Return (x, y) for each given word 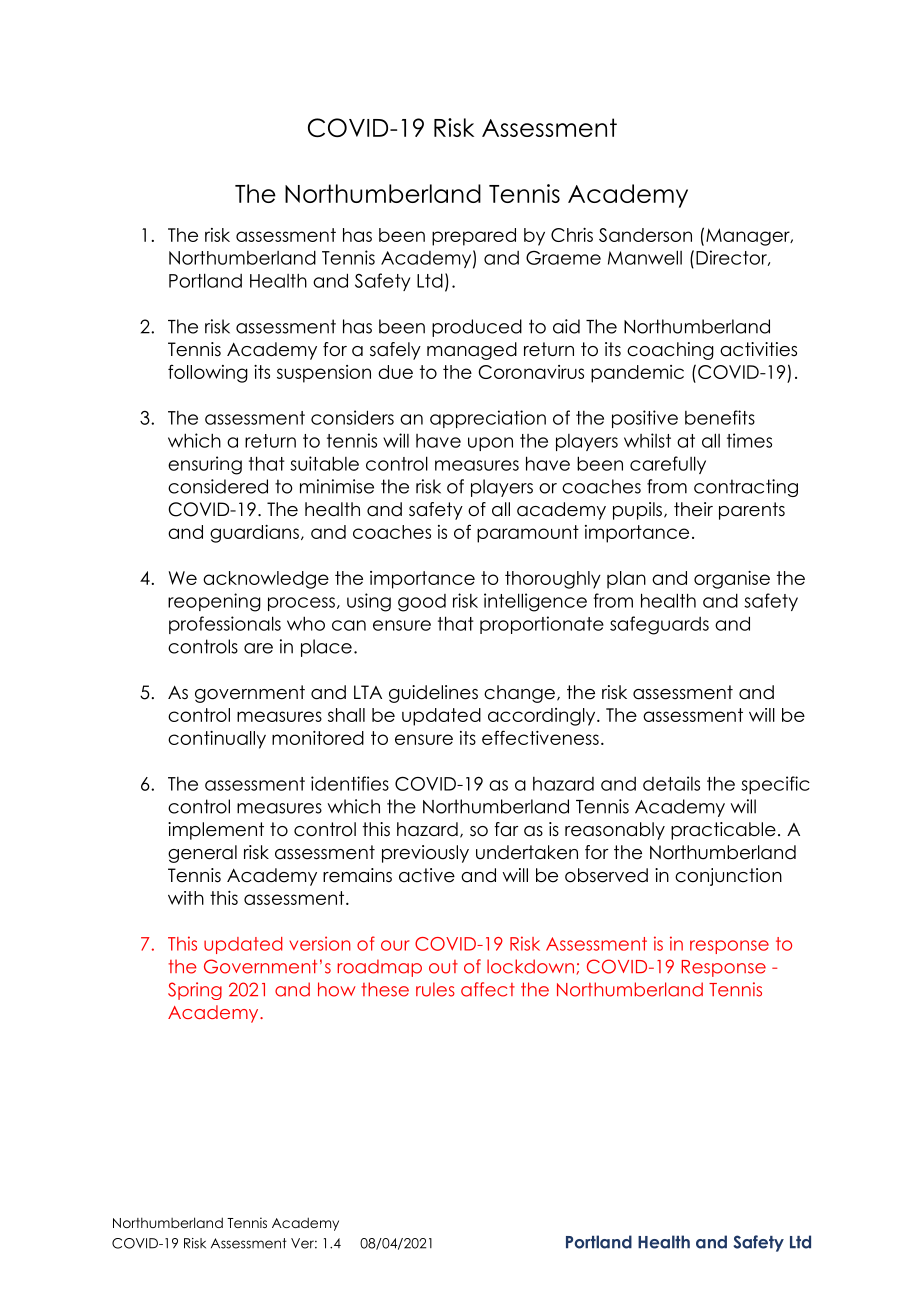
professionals (225, 625)
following (208, 373)
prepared (474, 237)
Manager (749, 237)
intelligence (535, 602)
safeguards (659, 625)
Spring (195, 991)
